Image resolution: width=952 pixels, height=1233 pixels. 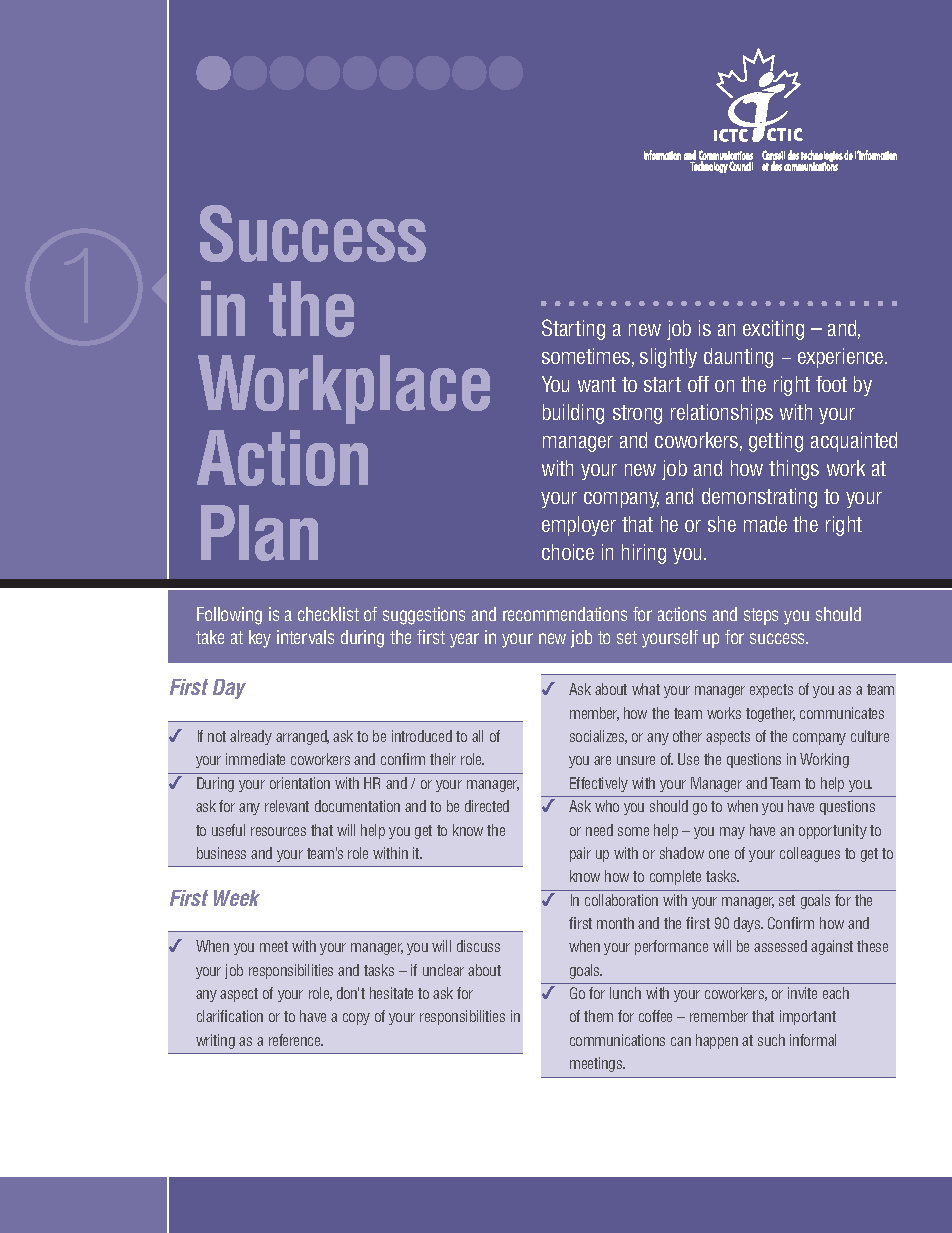 I want to click on reference, so click(x=296, y=1040).
